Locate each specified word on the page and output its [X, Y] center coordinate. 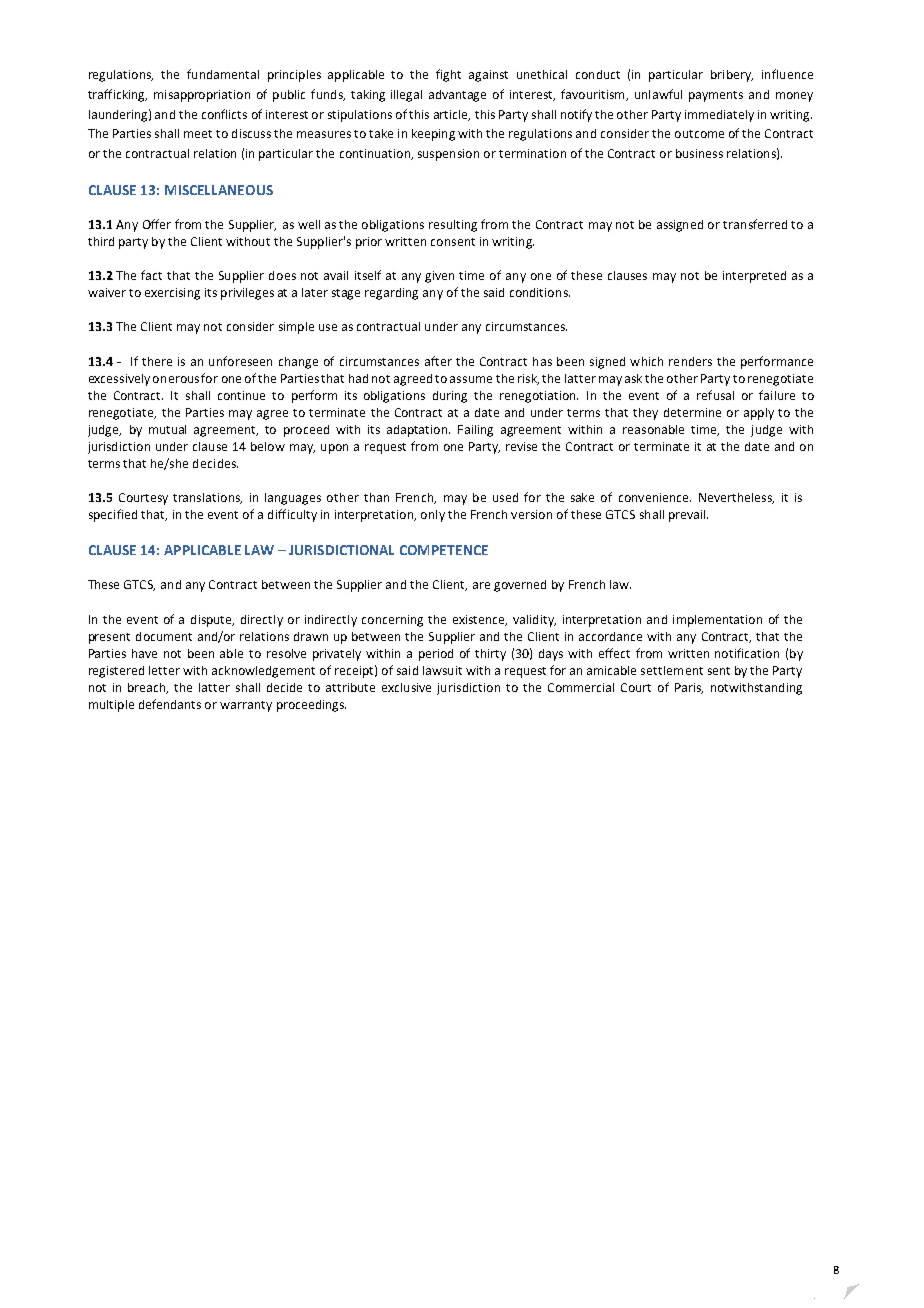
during [450, 397]
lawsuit [442, 670]
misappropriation [202, 96]
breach [148, 688]
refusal [715, 395]
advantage [457, 96]
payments [716, 96]
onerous [176, 379]
